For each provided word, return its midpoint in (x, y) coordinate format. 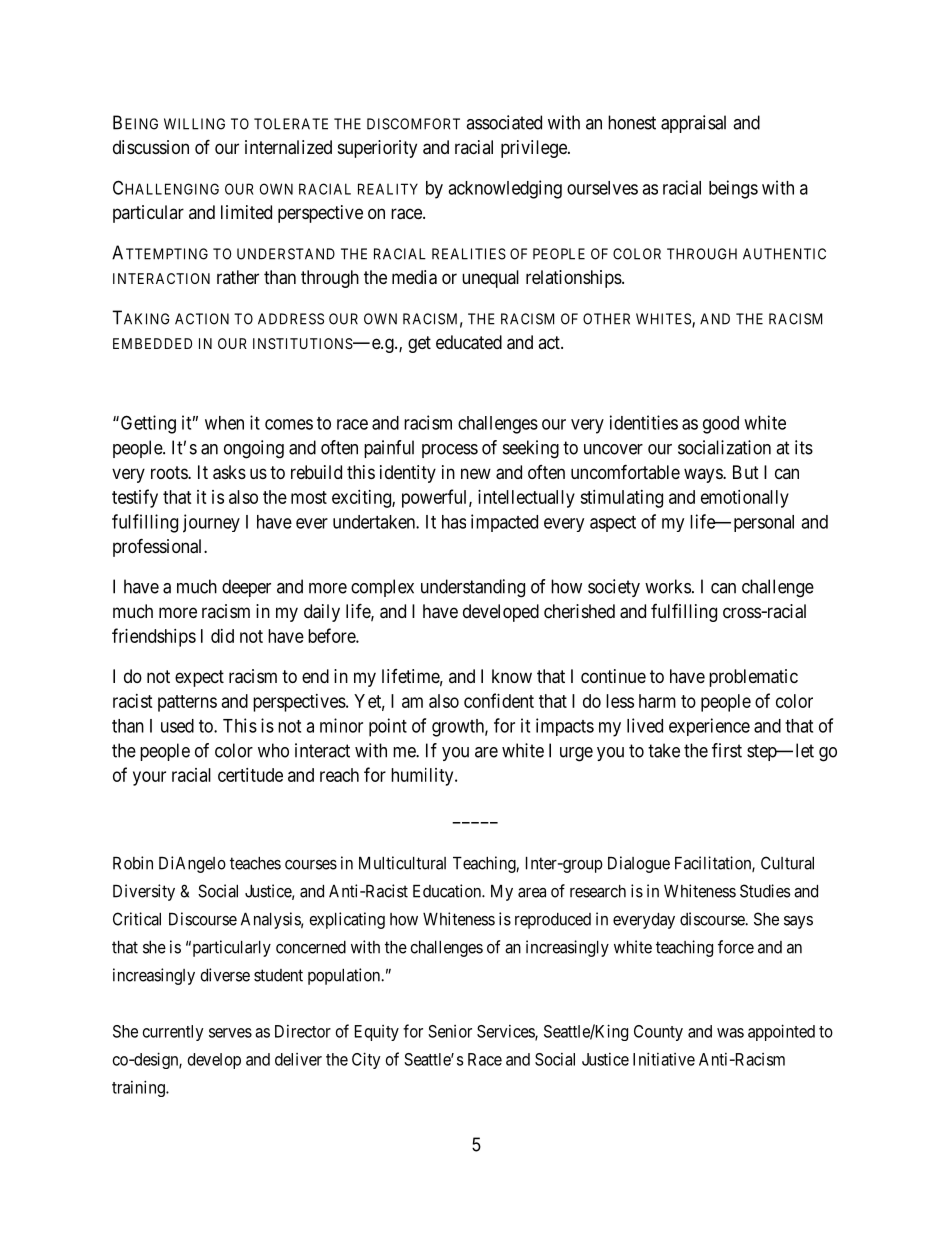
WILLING (194, 124)
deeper (246, 588)
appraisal (693, 124)
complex (382, 588)
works (668, 586)
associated (504, 122)
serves (230, 1033)
